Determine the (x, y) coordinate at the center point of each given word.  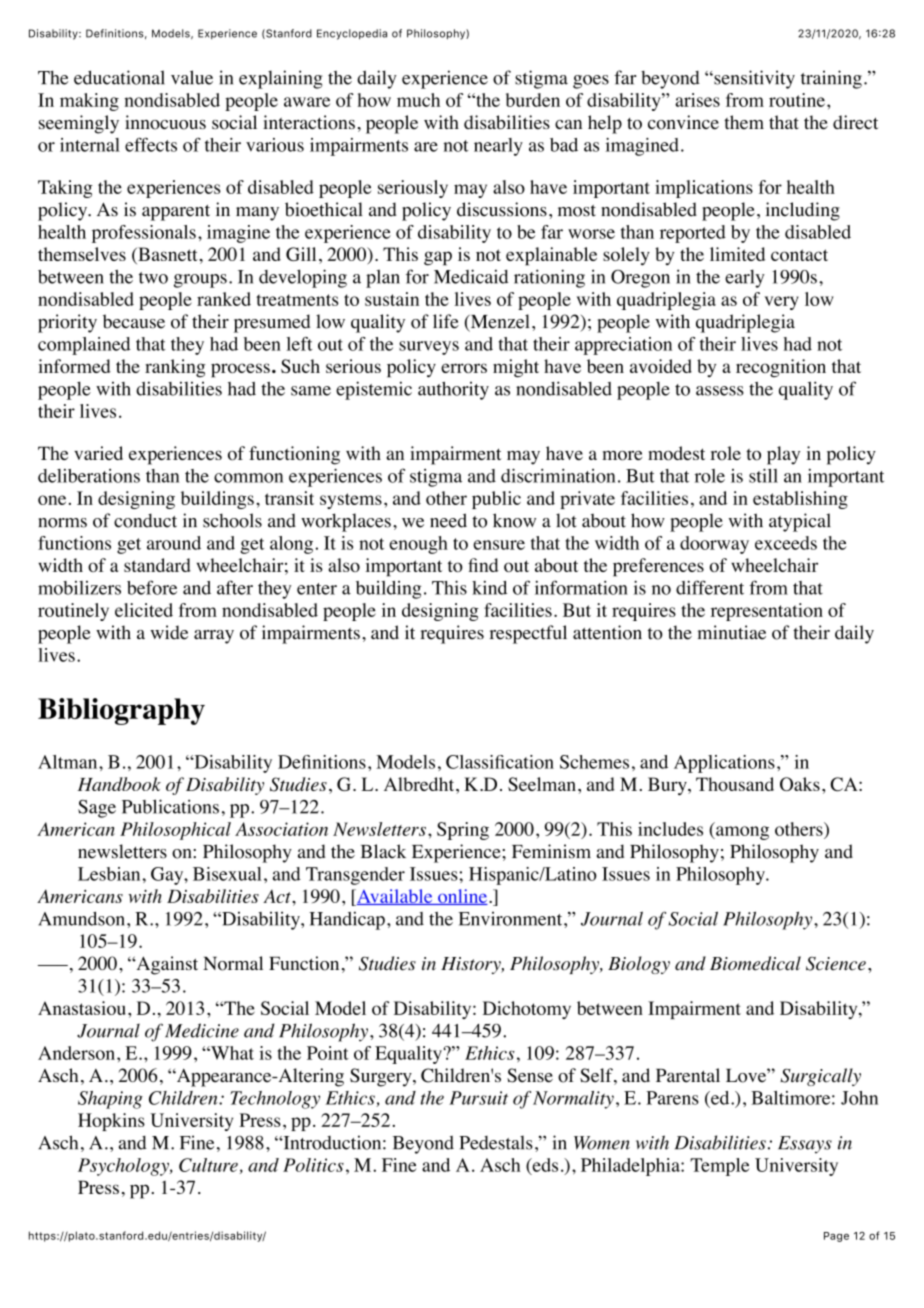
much (418, 100)
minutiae (732, 632)
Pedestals (496, 1142)
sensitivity (753, 79)
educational (119, 77)
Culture (208, 1165)
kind (489, 588)
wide (169, 632)
